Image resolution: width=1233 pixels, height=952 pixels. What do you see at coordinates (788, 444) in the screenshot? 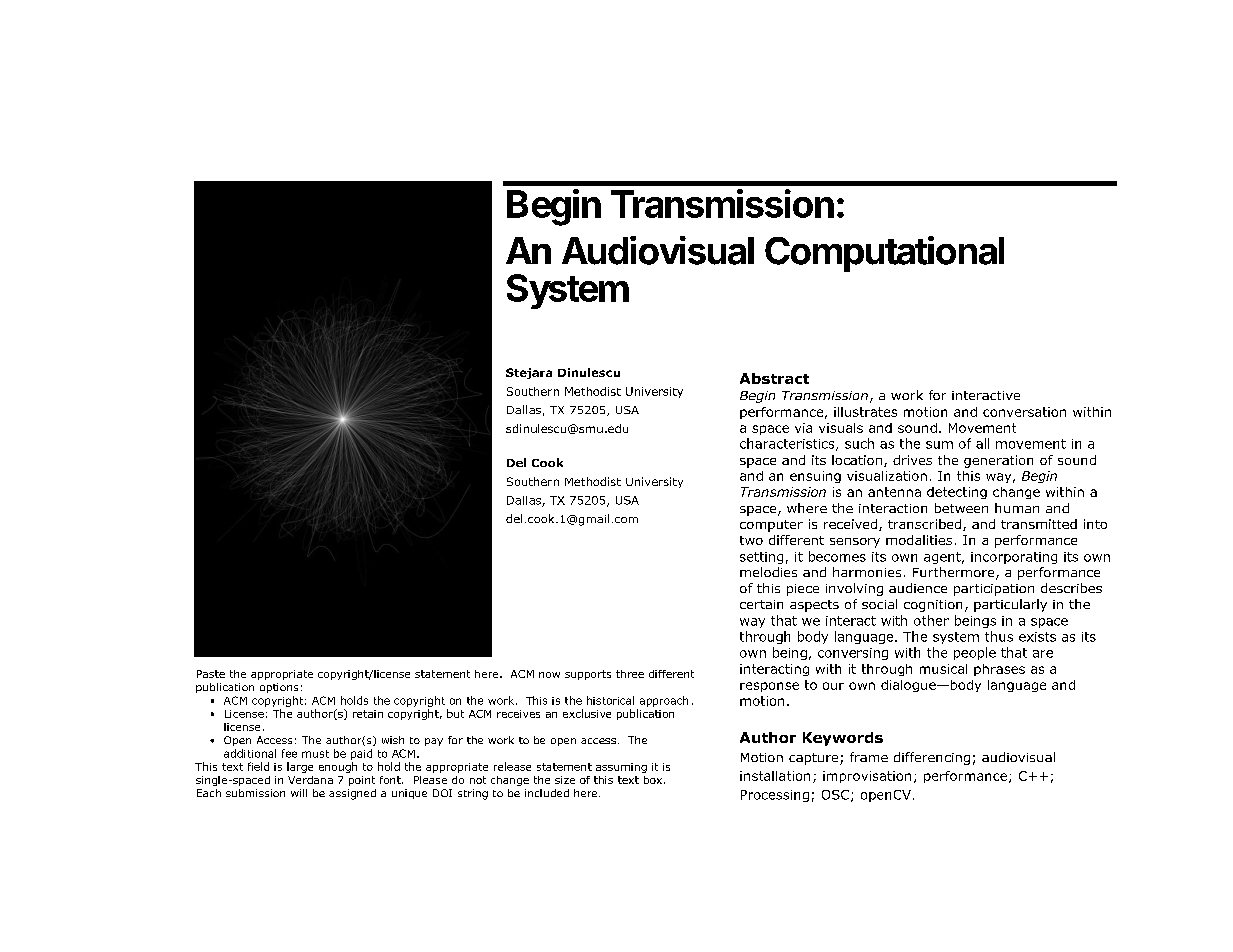
I see `characteristics` at bounding box center [788, 444].
